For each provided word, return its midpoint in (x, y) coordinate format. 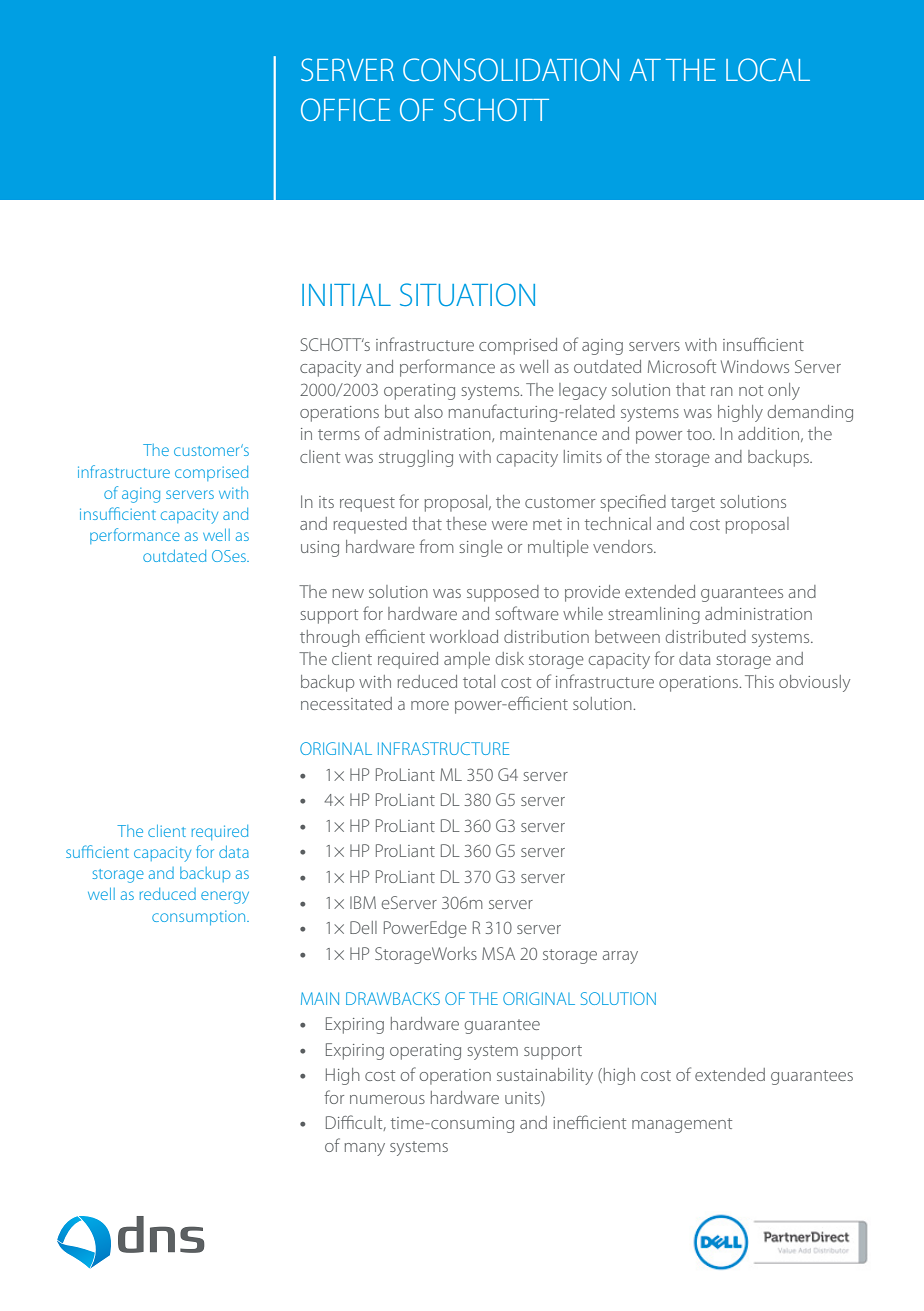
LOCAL (768, 69)
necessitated (346, 703)
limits (583, 456)
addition (768, 433)
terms (339, 434)
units (523, 1098)
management (682, 1125)
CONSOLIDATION (511, 69)
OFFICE (345, 109)
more (430, 705)
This (759, 681)
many (365, 1149)
